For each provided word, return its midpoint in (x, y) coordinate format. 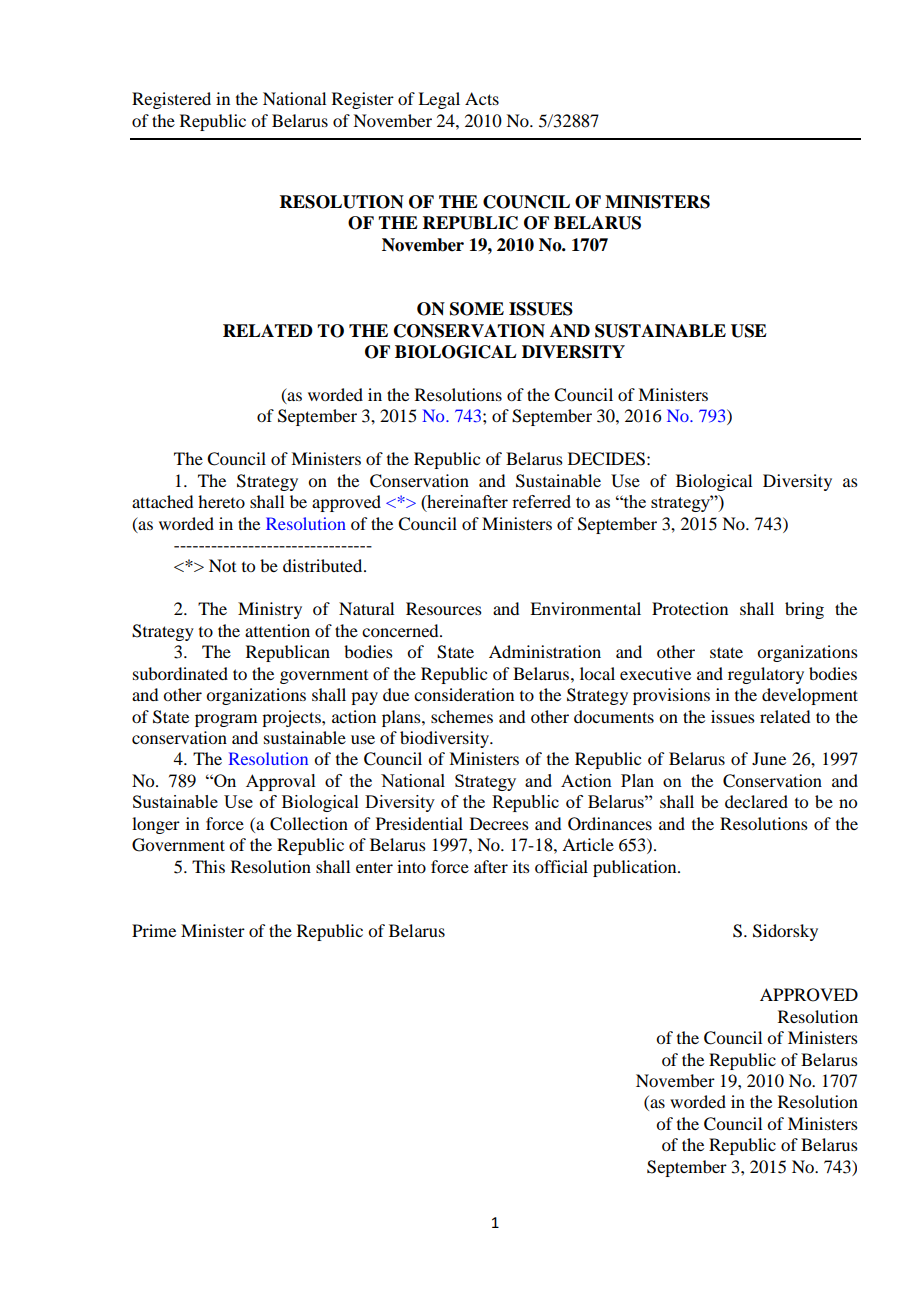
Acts (482, 98)
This (208, 866)
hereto (221, 501)
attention (277, 630)
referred (541, 501)
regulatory (766, 675)
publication (636, 868)
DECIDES (606, 459)
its (521, 866)
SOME (477, 309)
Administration (545, 651)
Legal (439, 100)
